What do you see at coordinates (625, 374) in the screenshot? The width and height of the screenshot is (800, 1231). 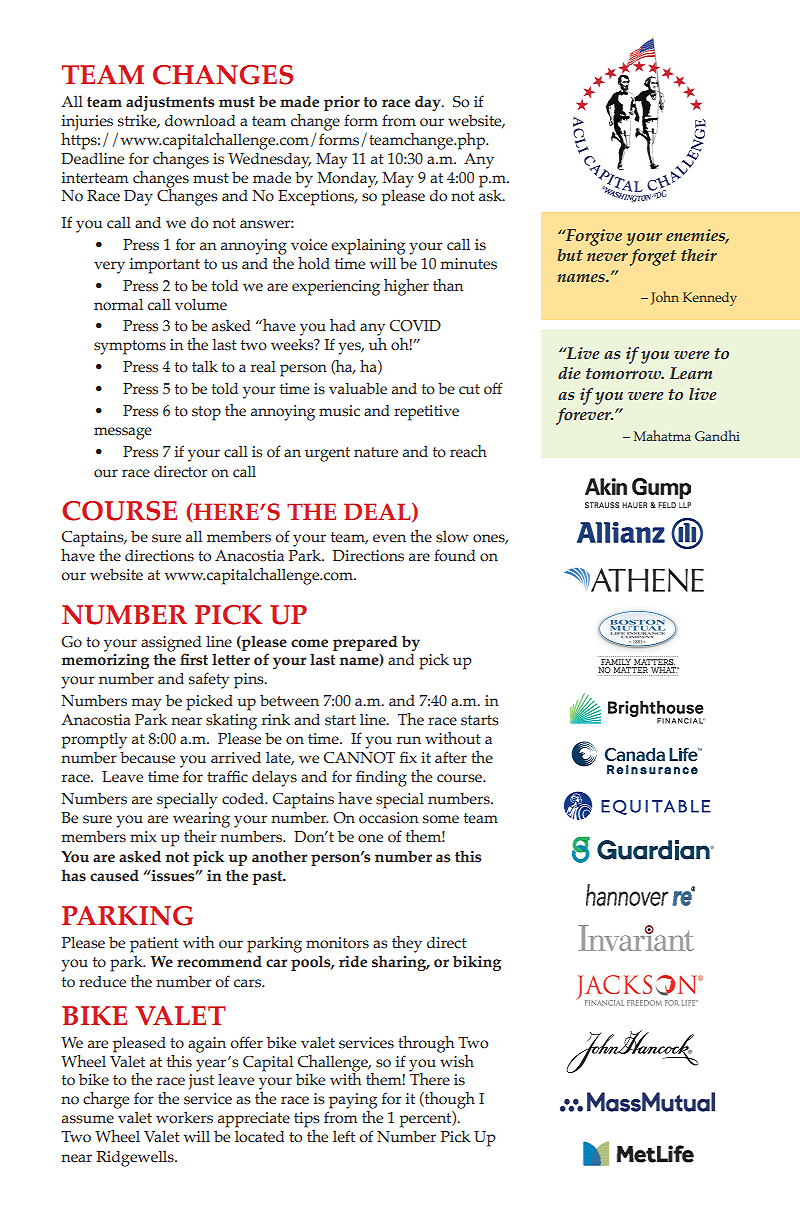 I see `tomorrow` at bounding box center [625, 374].
